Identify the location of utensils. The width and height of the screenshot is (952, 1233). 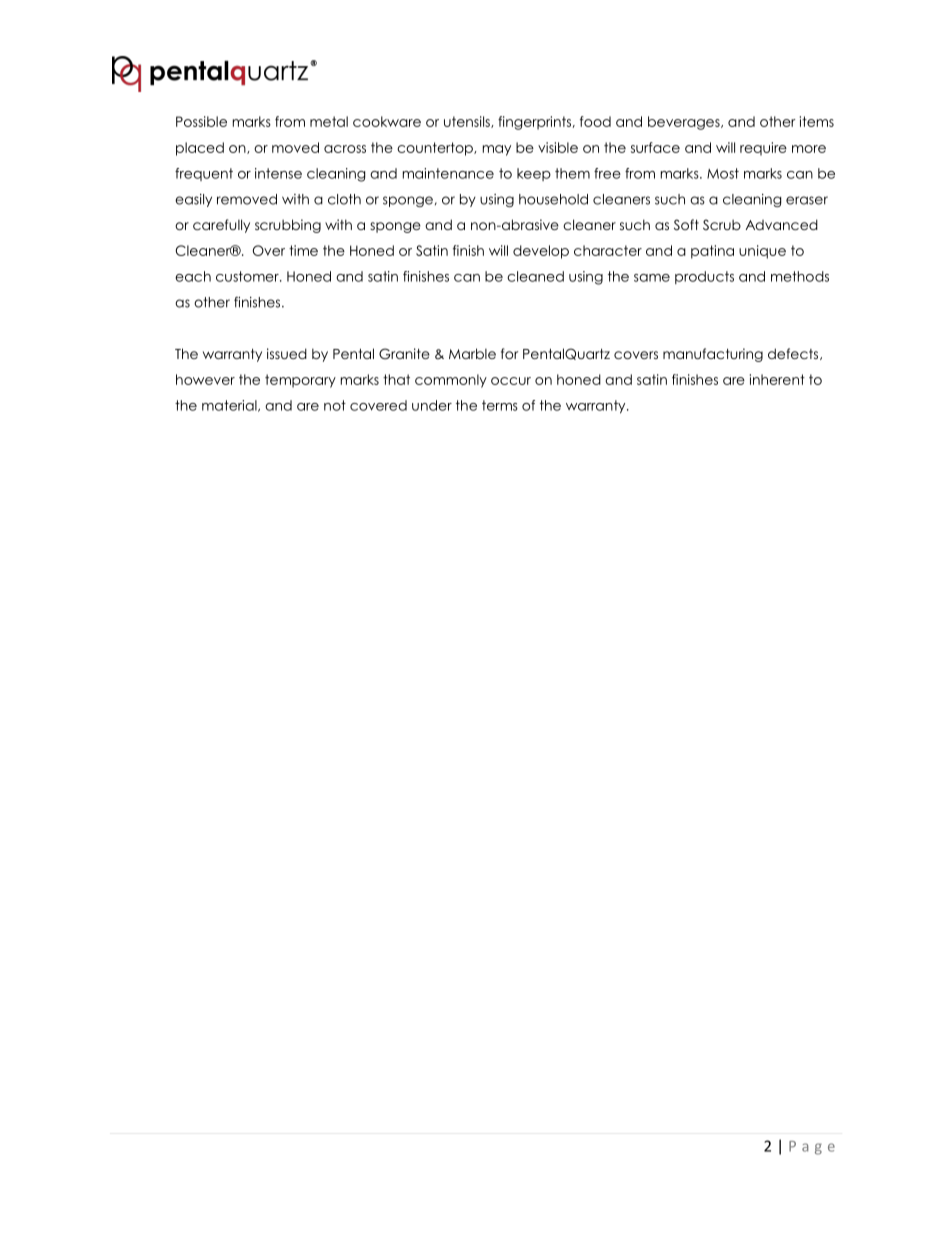
(468, 122).
